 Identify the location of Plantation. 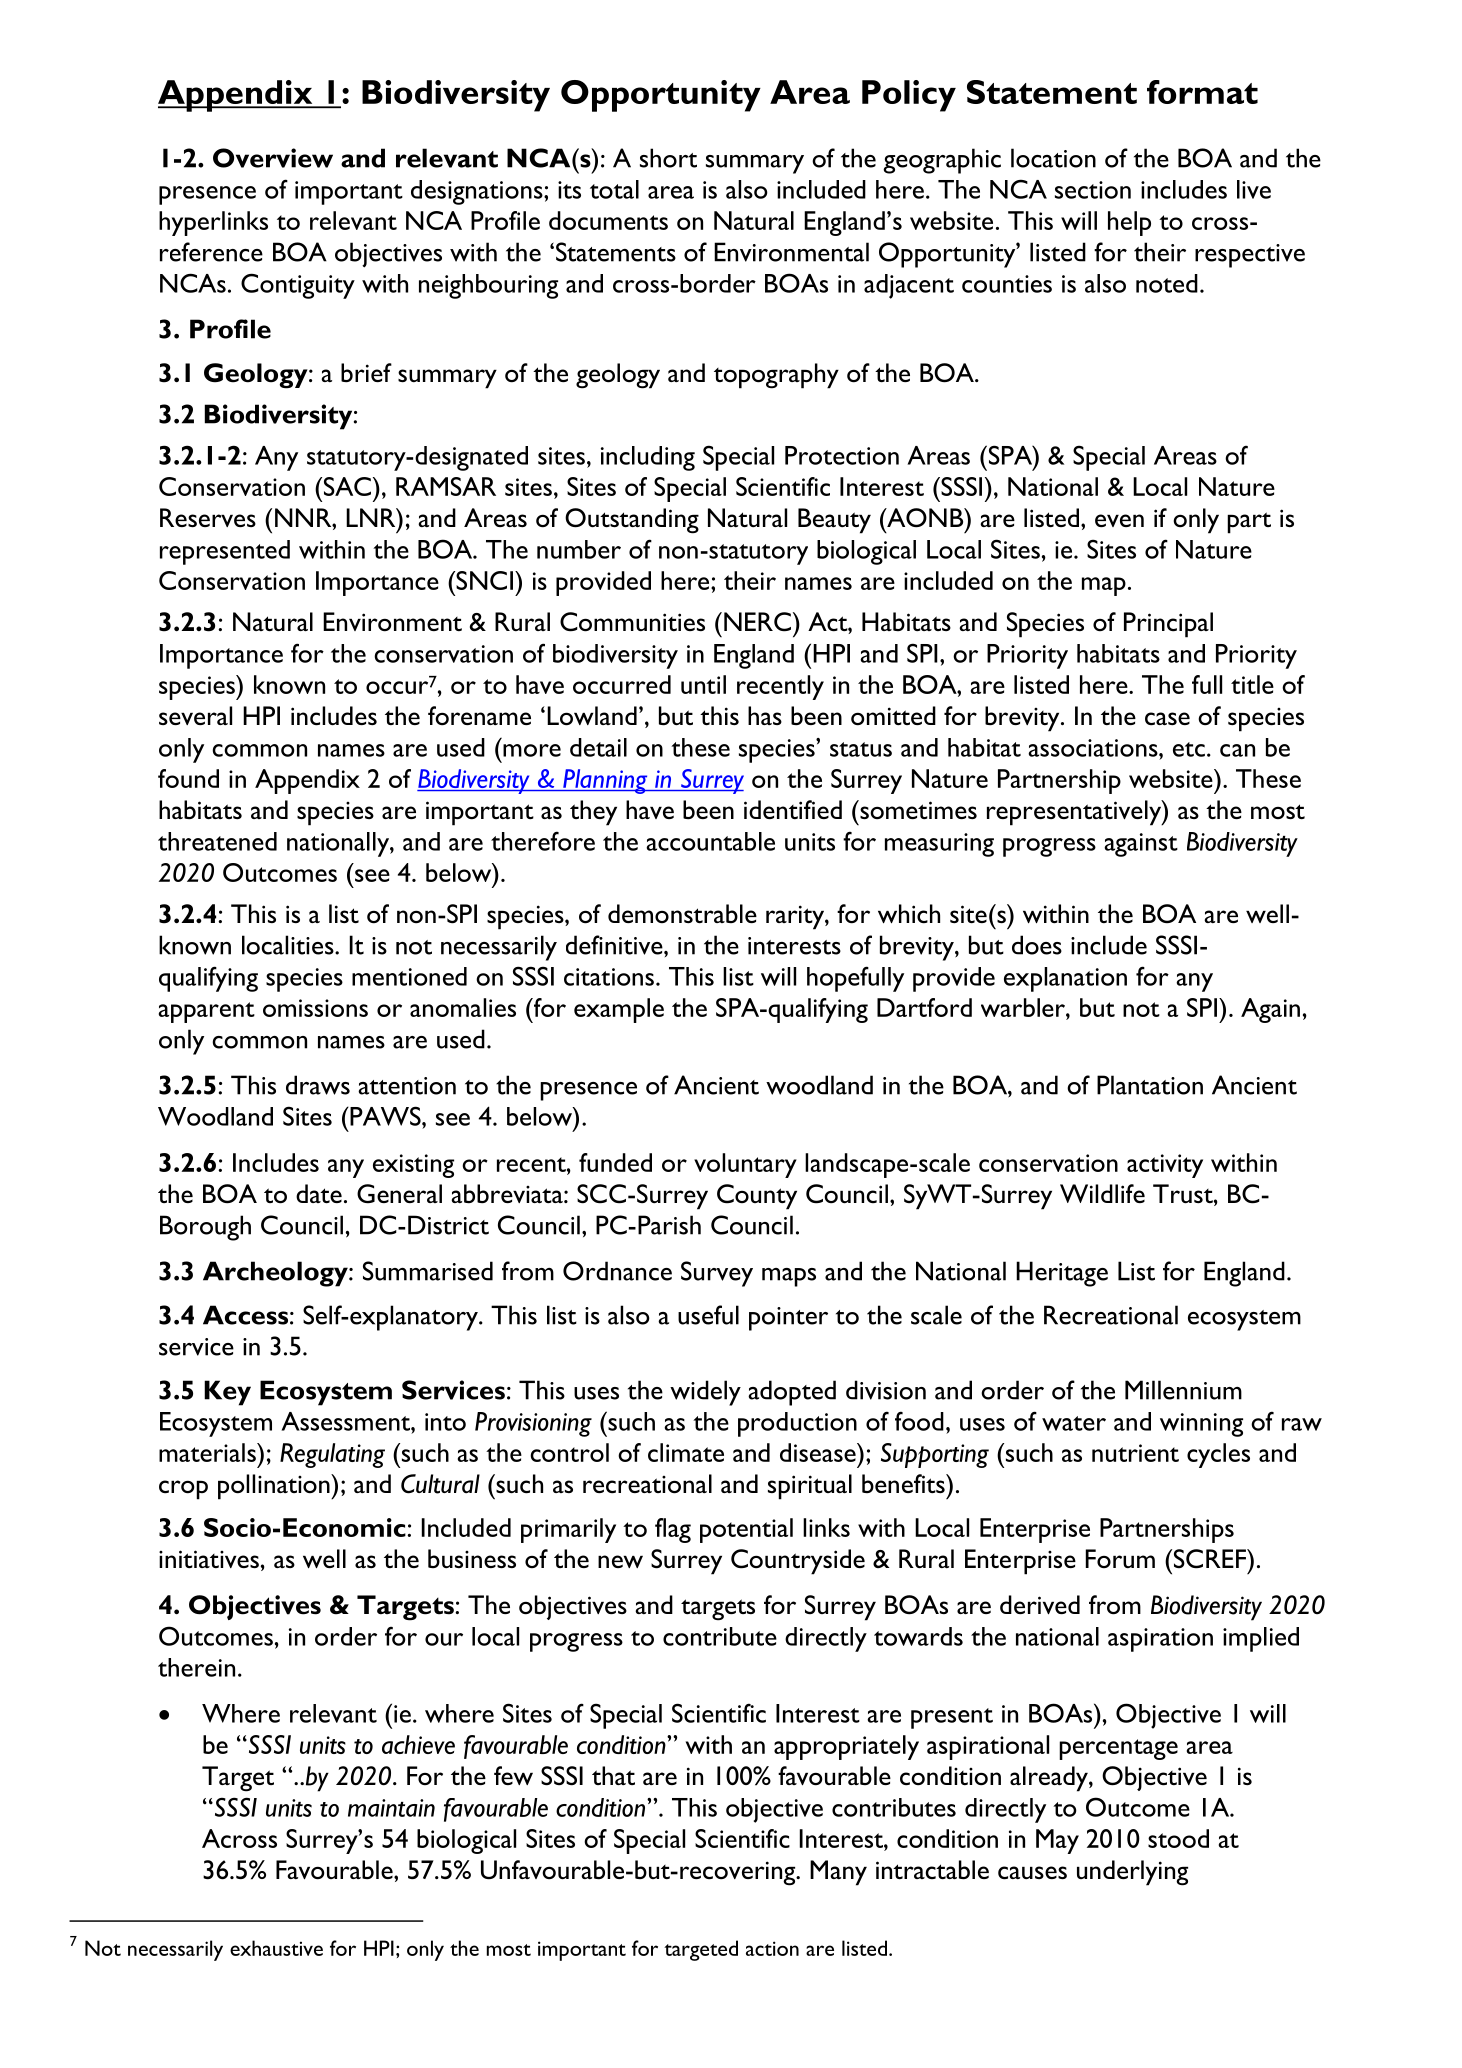
(1150, 1085).
